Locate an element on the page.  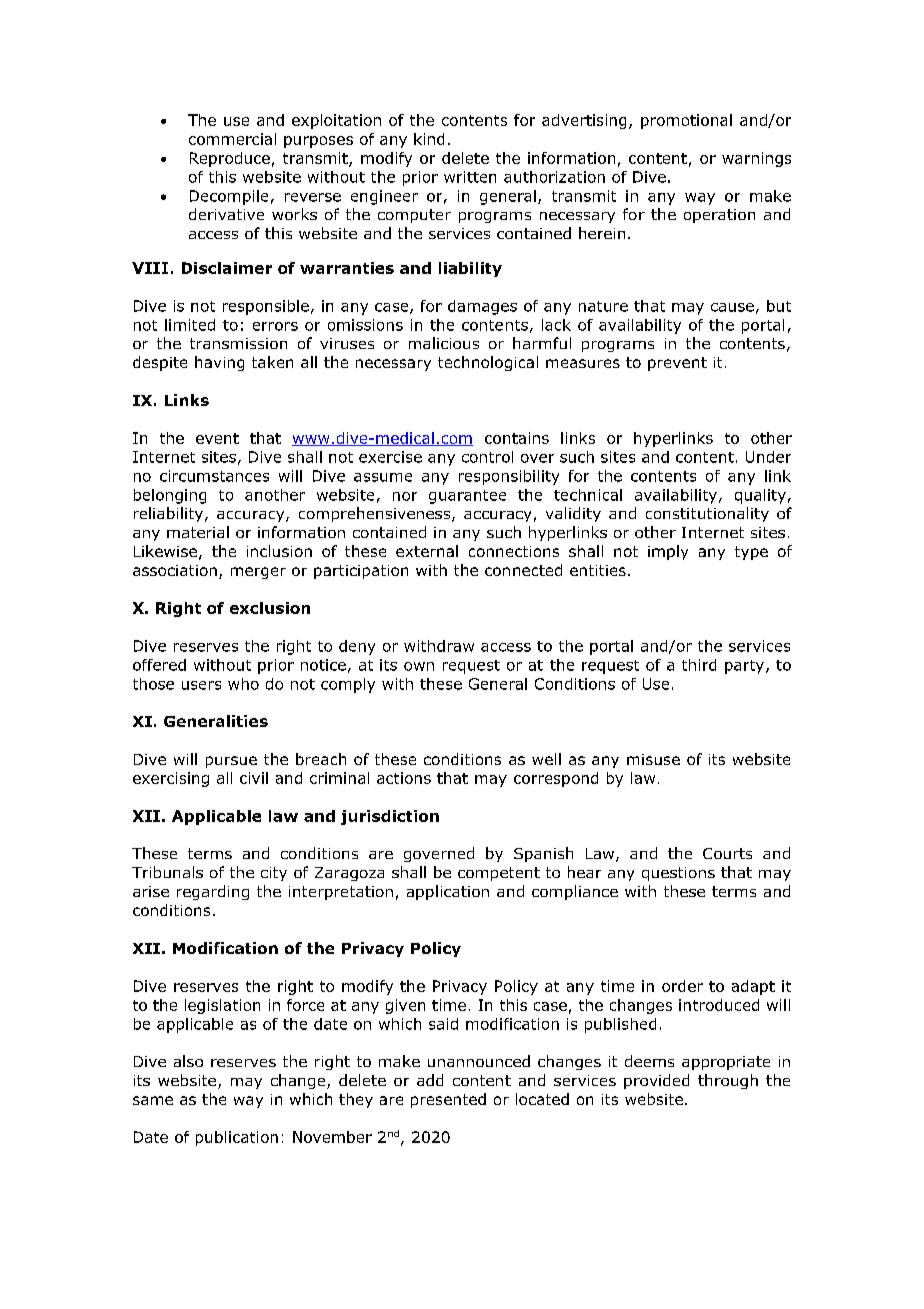
exclusion is located at coordinates (270, 608).
